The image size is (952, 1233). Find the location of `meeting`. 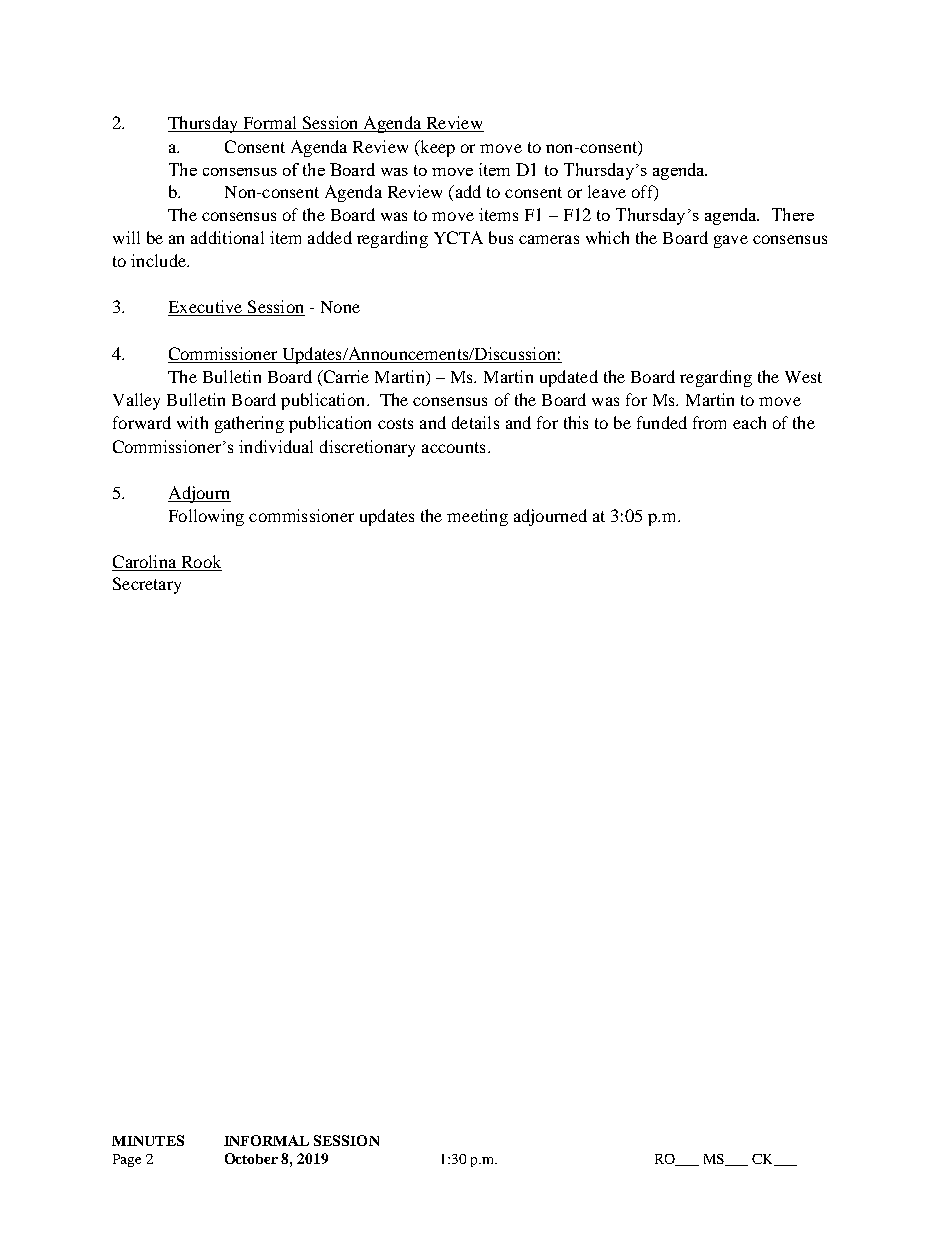

meeting is located at coordinates (477, 517).
